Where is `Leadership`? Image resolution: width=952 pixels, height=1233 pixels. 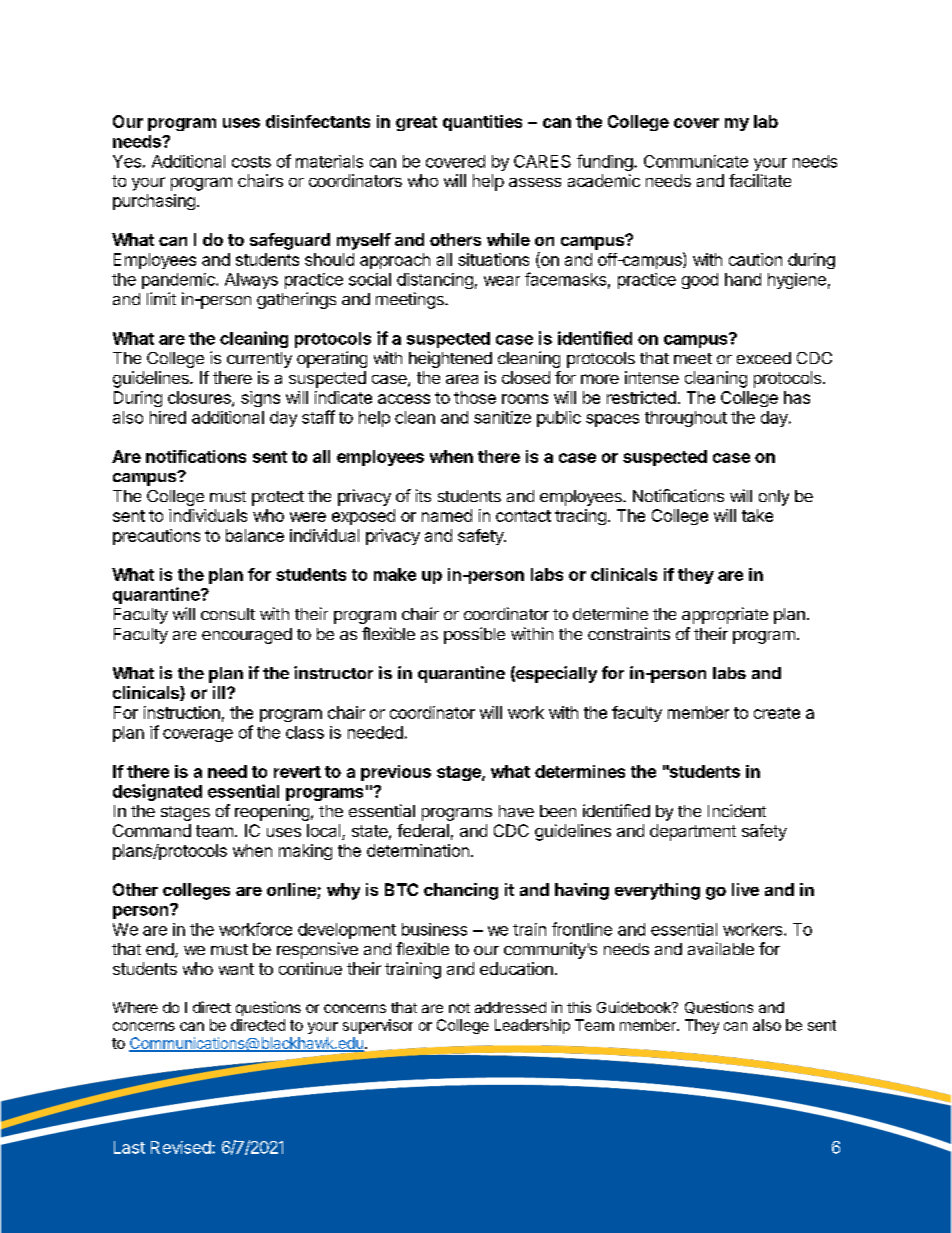
Leadership is located at coordinates (532, 1026).
